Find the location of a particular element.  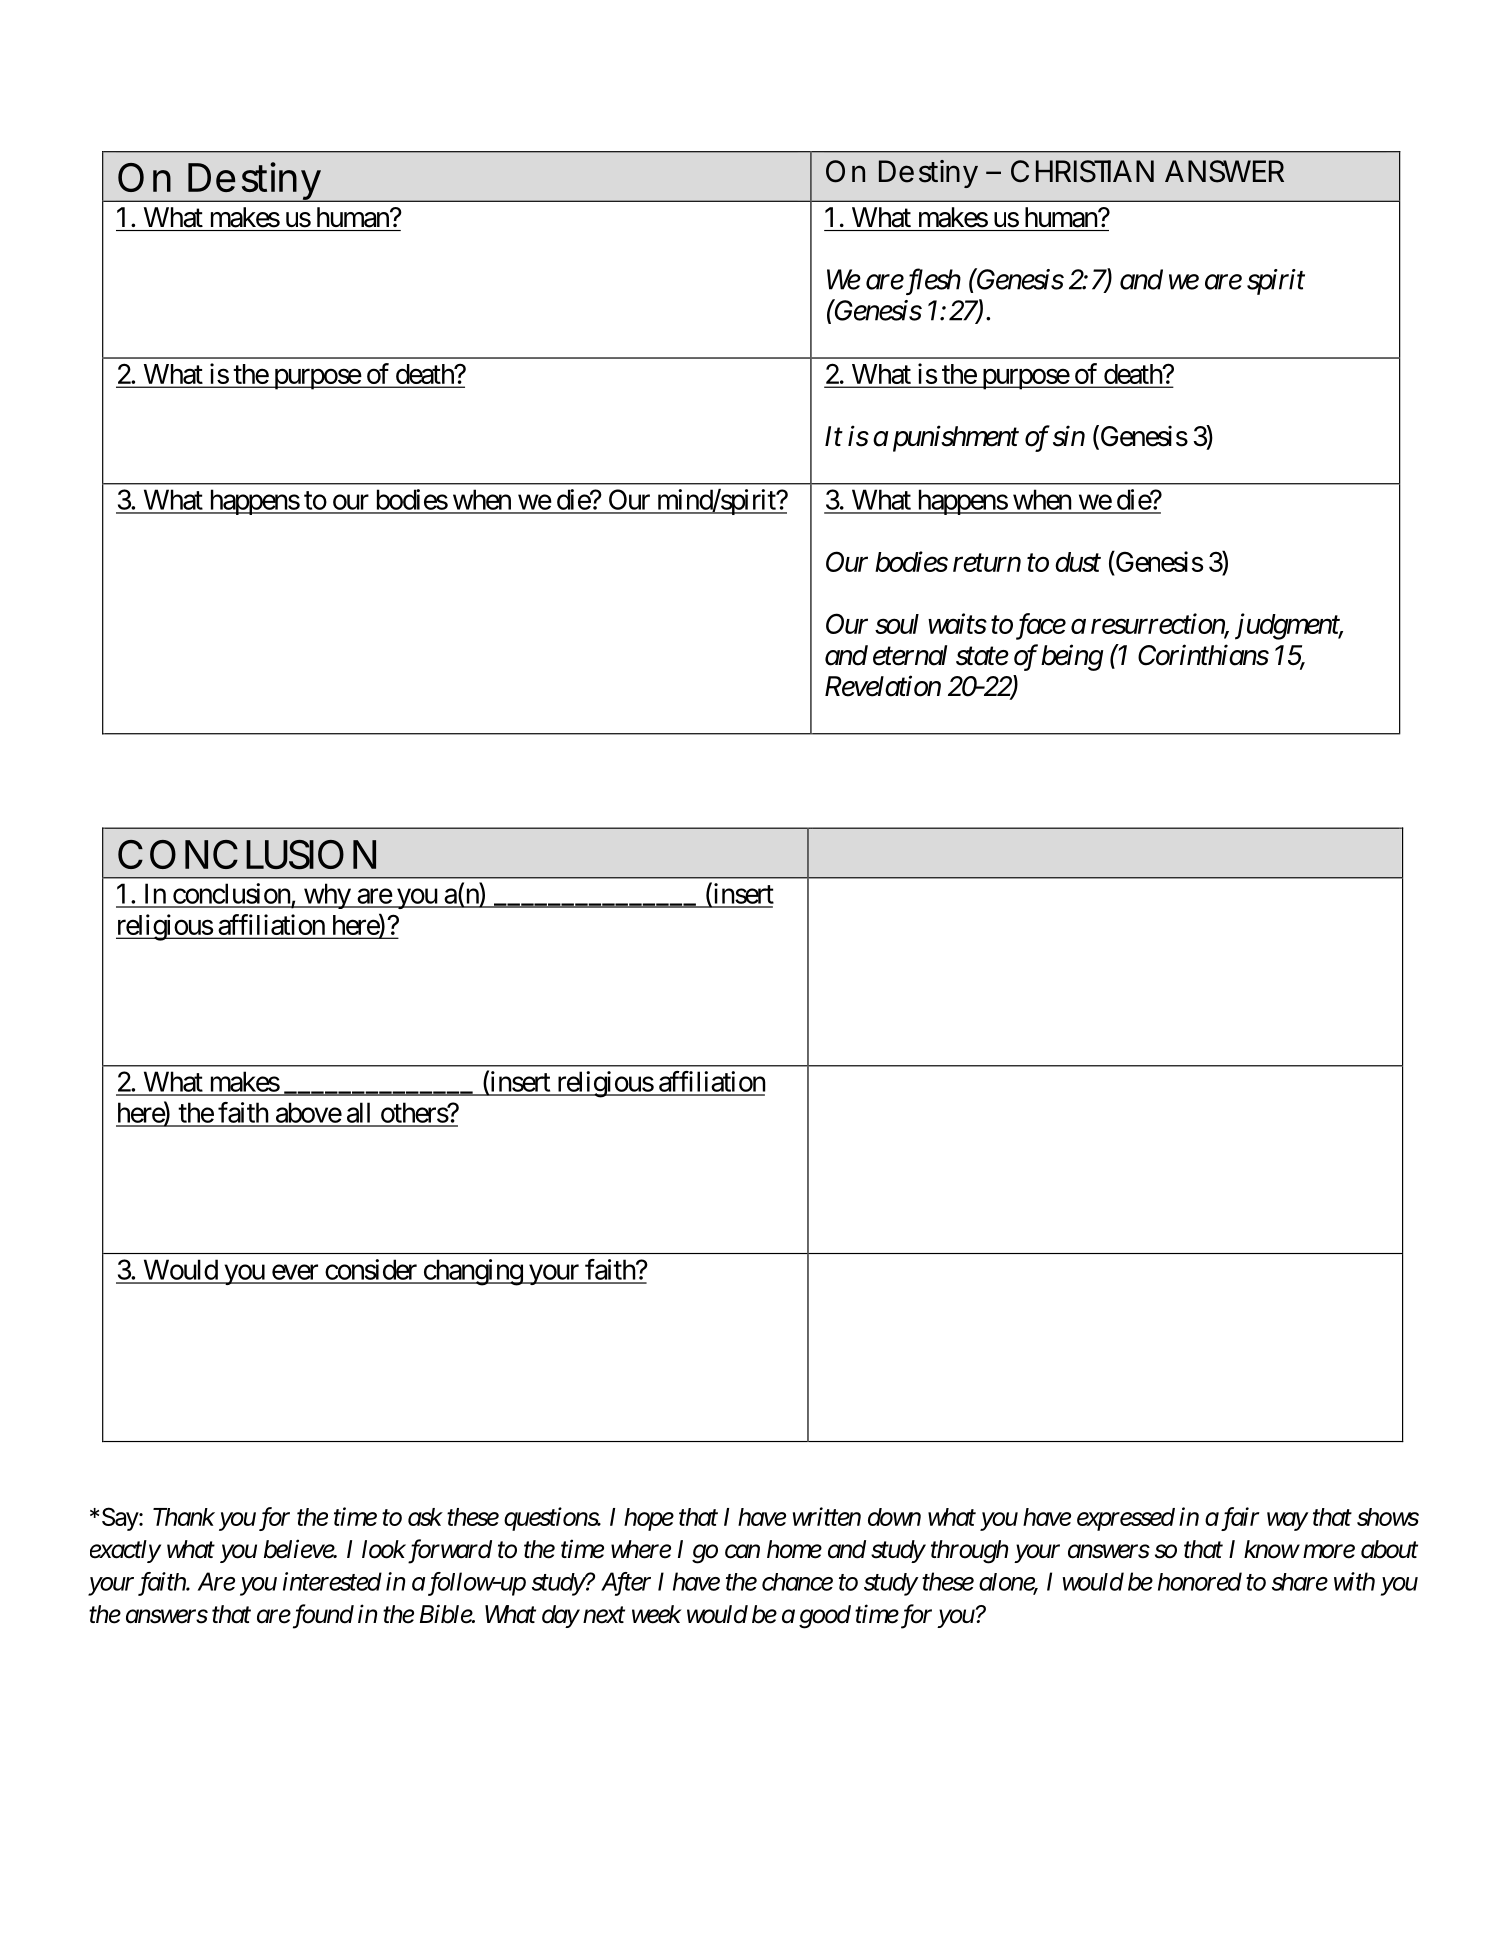

CHRISTIAN is located at coordinates (1082, 171).
